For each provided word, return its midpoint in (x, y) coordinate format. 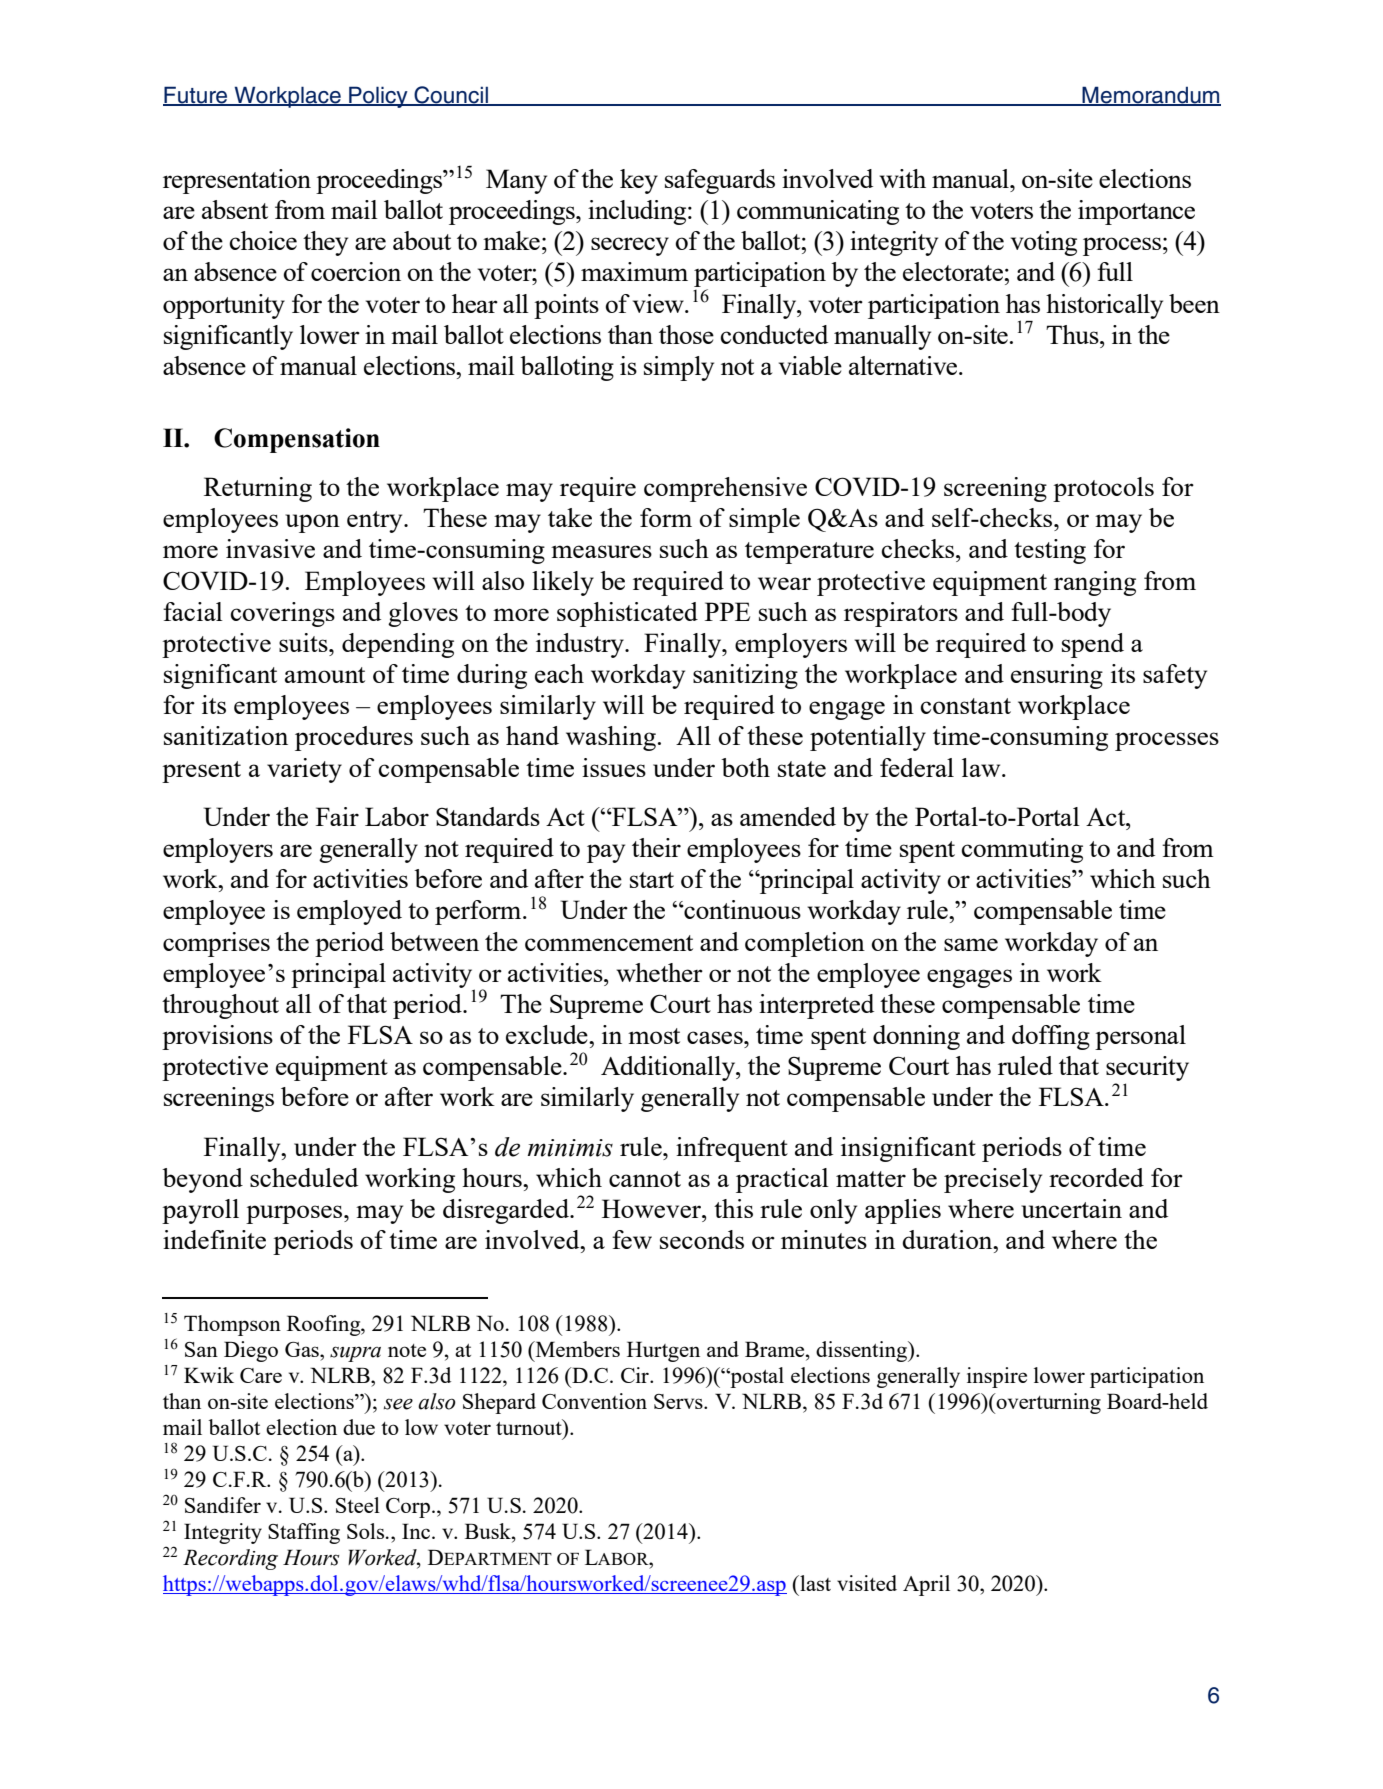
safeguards (720, 181)
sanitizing (745, 676)
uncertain (1071, 1208)
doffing (1051, 1037)
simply (679, 368)
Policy (378, 97)
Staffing (304, 1533)
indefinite (214, 1239)
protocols (1103, 489)
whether (659, 972)
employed (349, 912)
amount (325, 675)
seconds (702, 1239)
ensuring (1057, 676)
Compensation (297, 440)
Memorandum (1150, 95)
